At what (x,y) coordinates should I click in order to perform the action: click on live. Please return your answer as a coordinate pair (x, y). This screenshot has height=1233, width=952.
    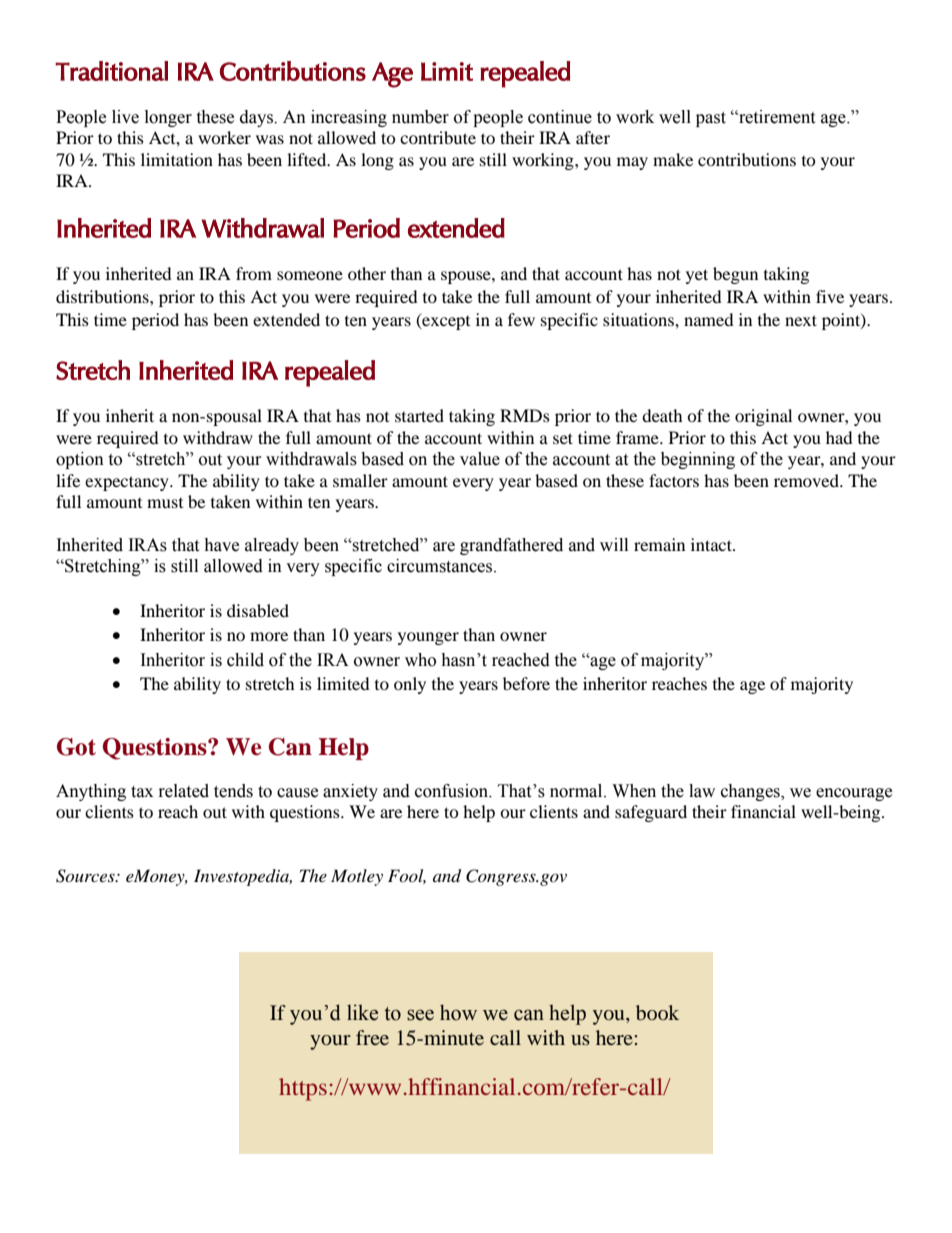
    Looking at the image, I should click on (125, 117).
